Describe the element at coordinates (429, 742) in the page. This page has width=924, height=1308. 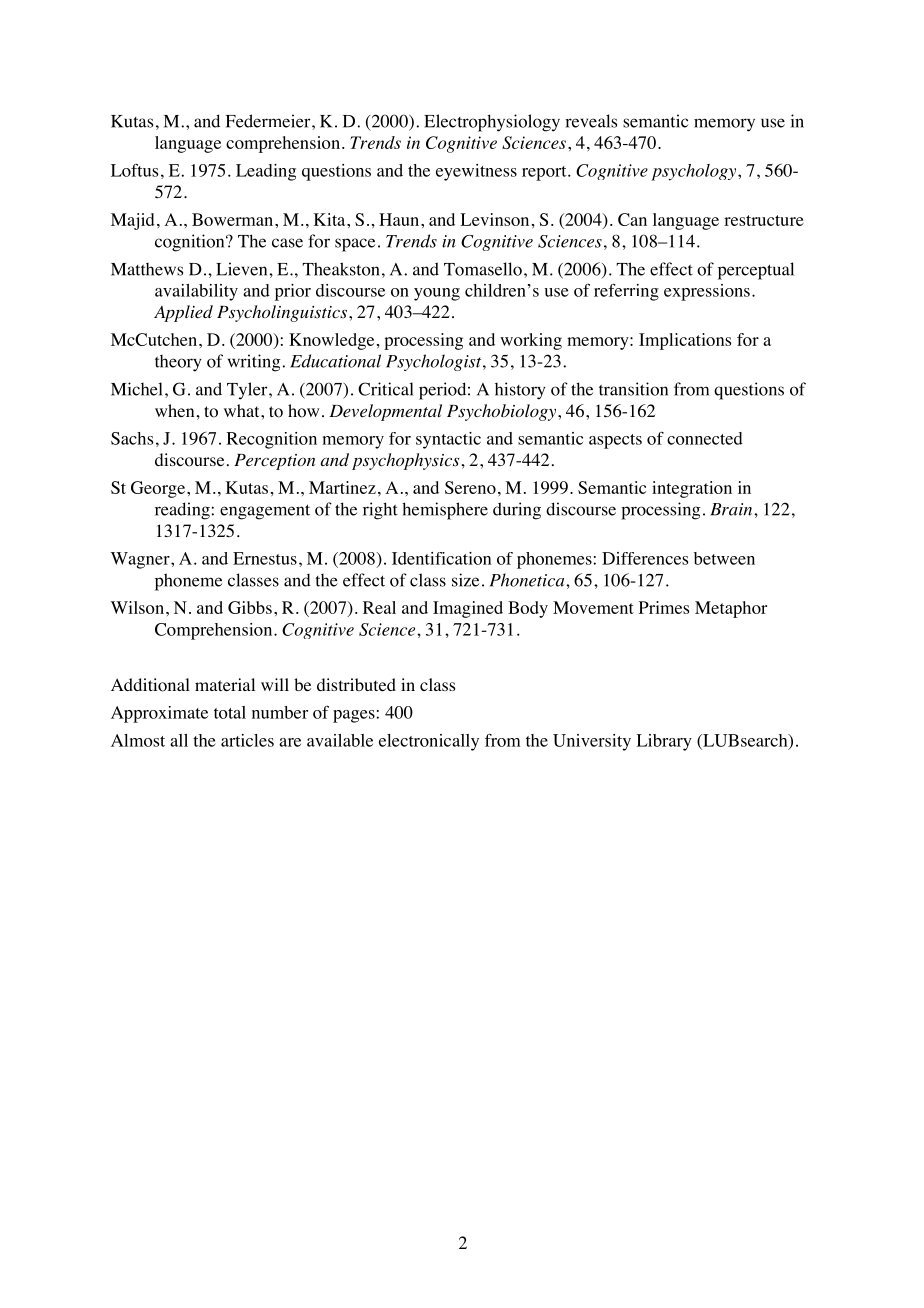
I see `electronically` at that location.
